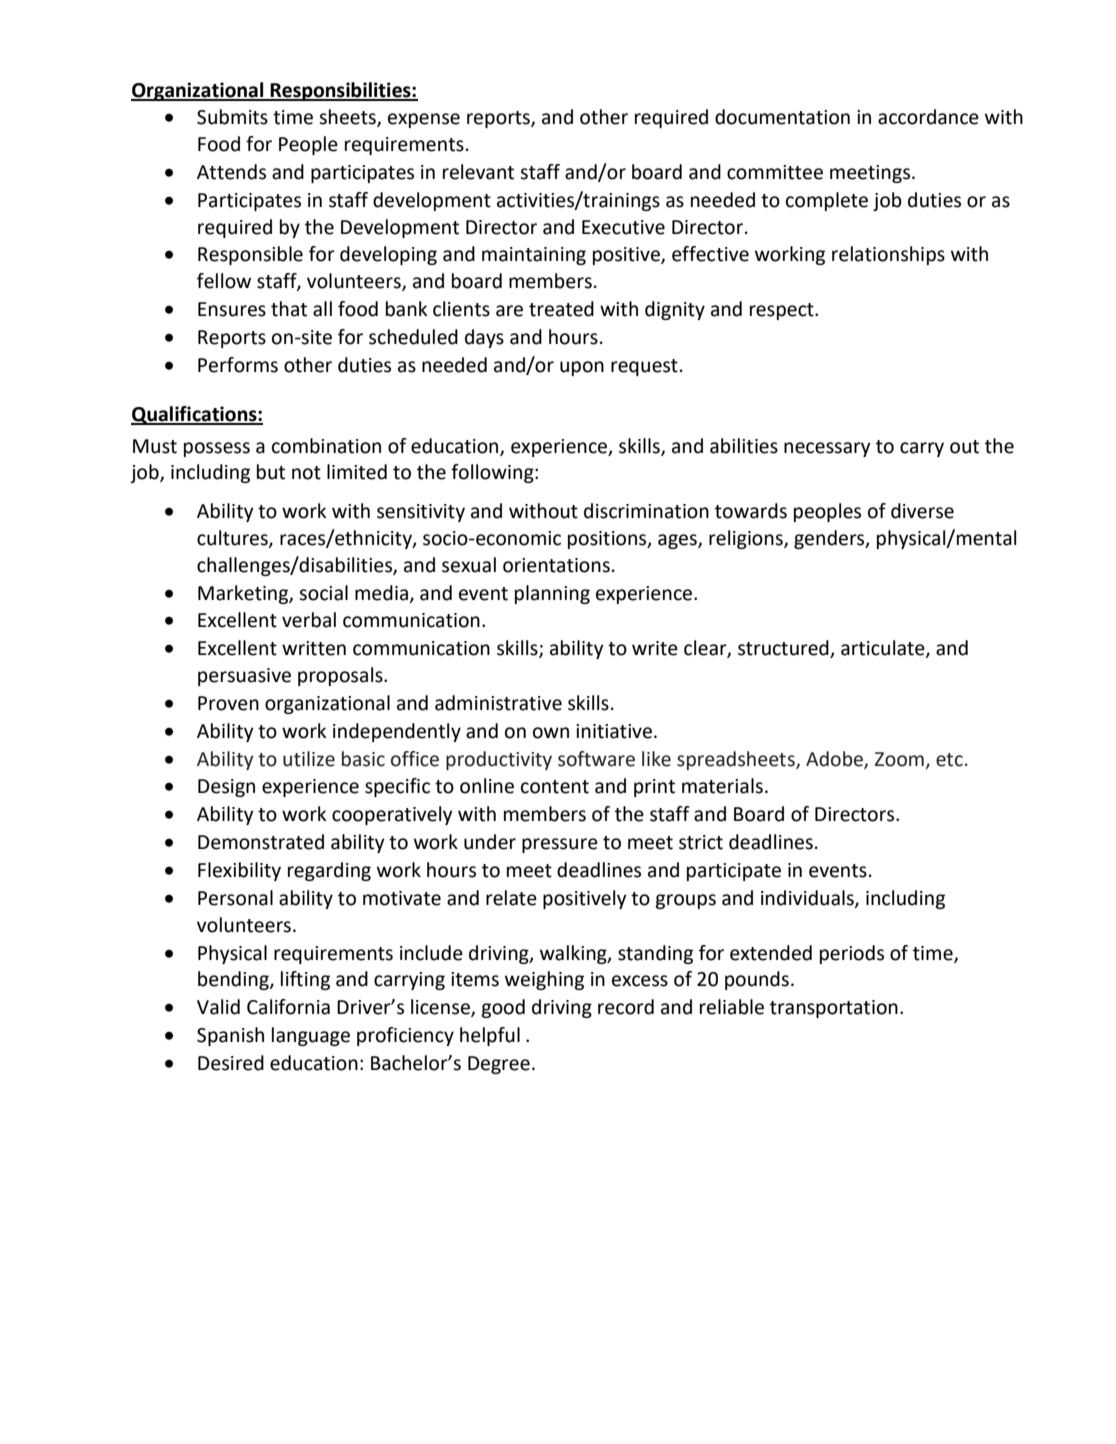 This document has height=1444, width=1116. What do you see at coordinates (232, 309) in the document?
I see `Ensures` at bounding box center [232, 309].
